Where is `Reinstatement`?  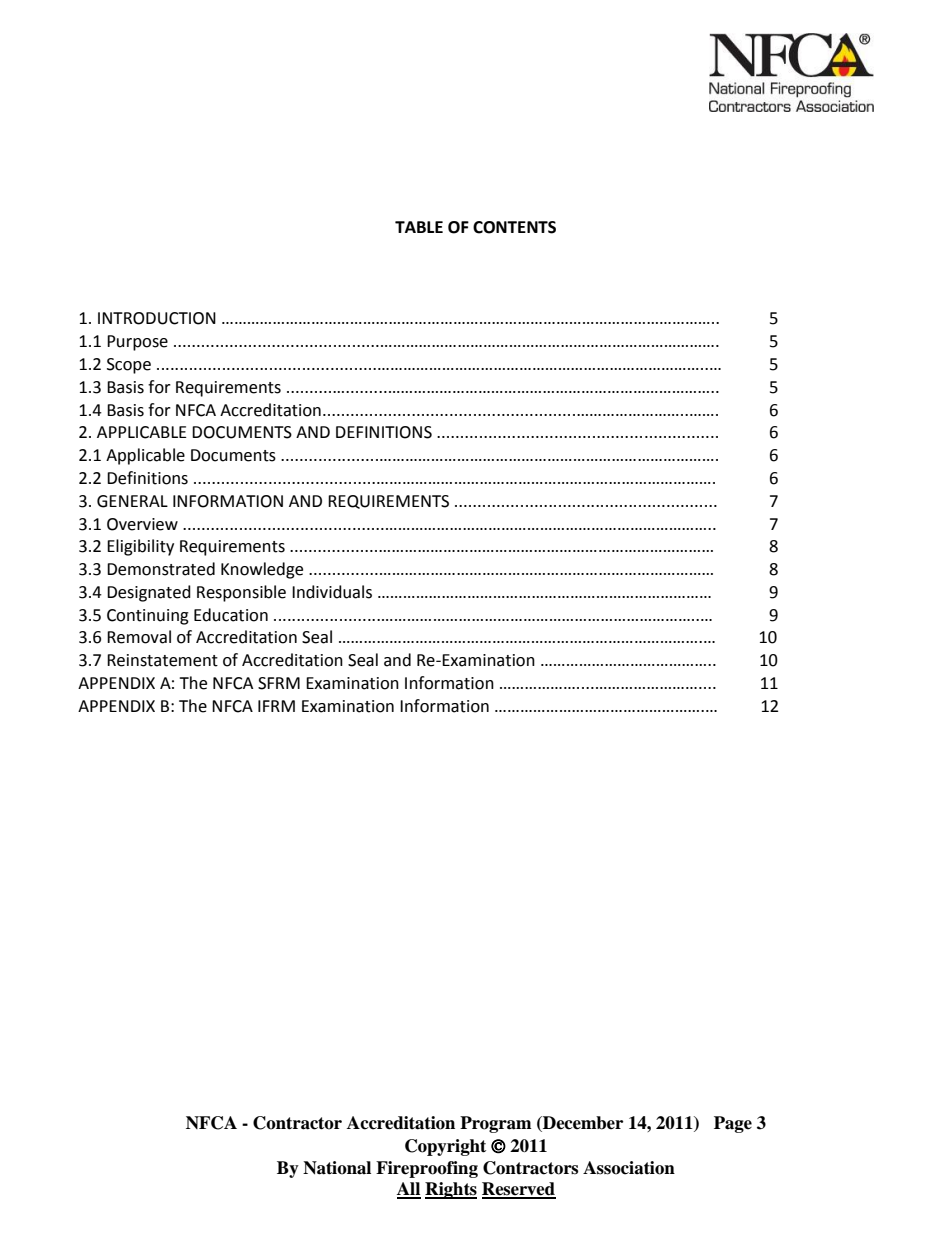
Reinstatement is located at coordinates (162, 660).
